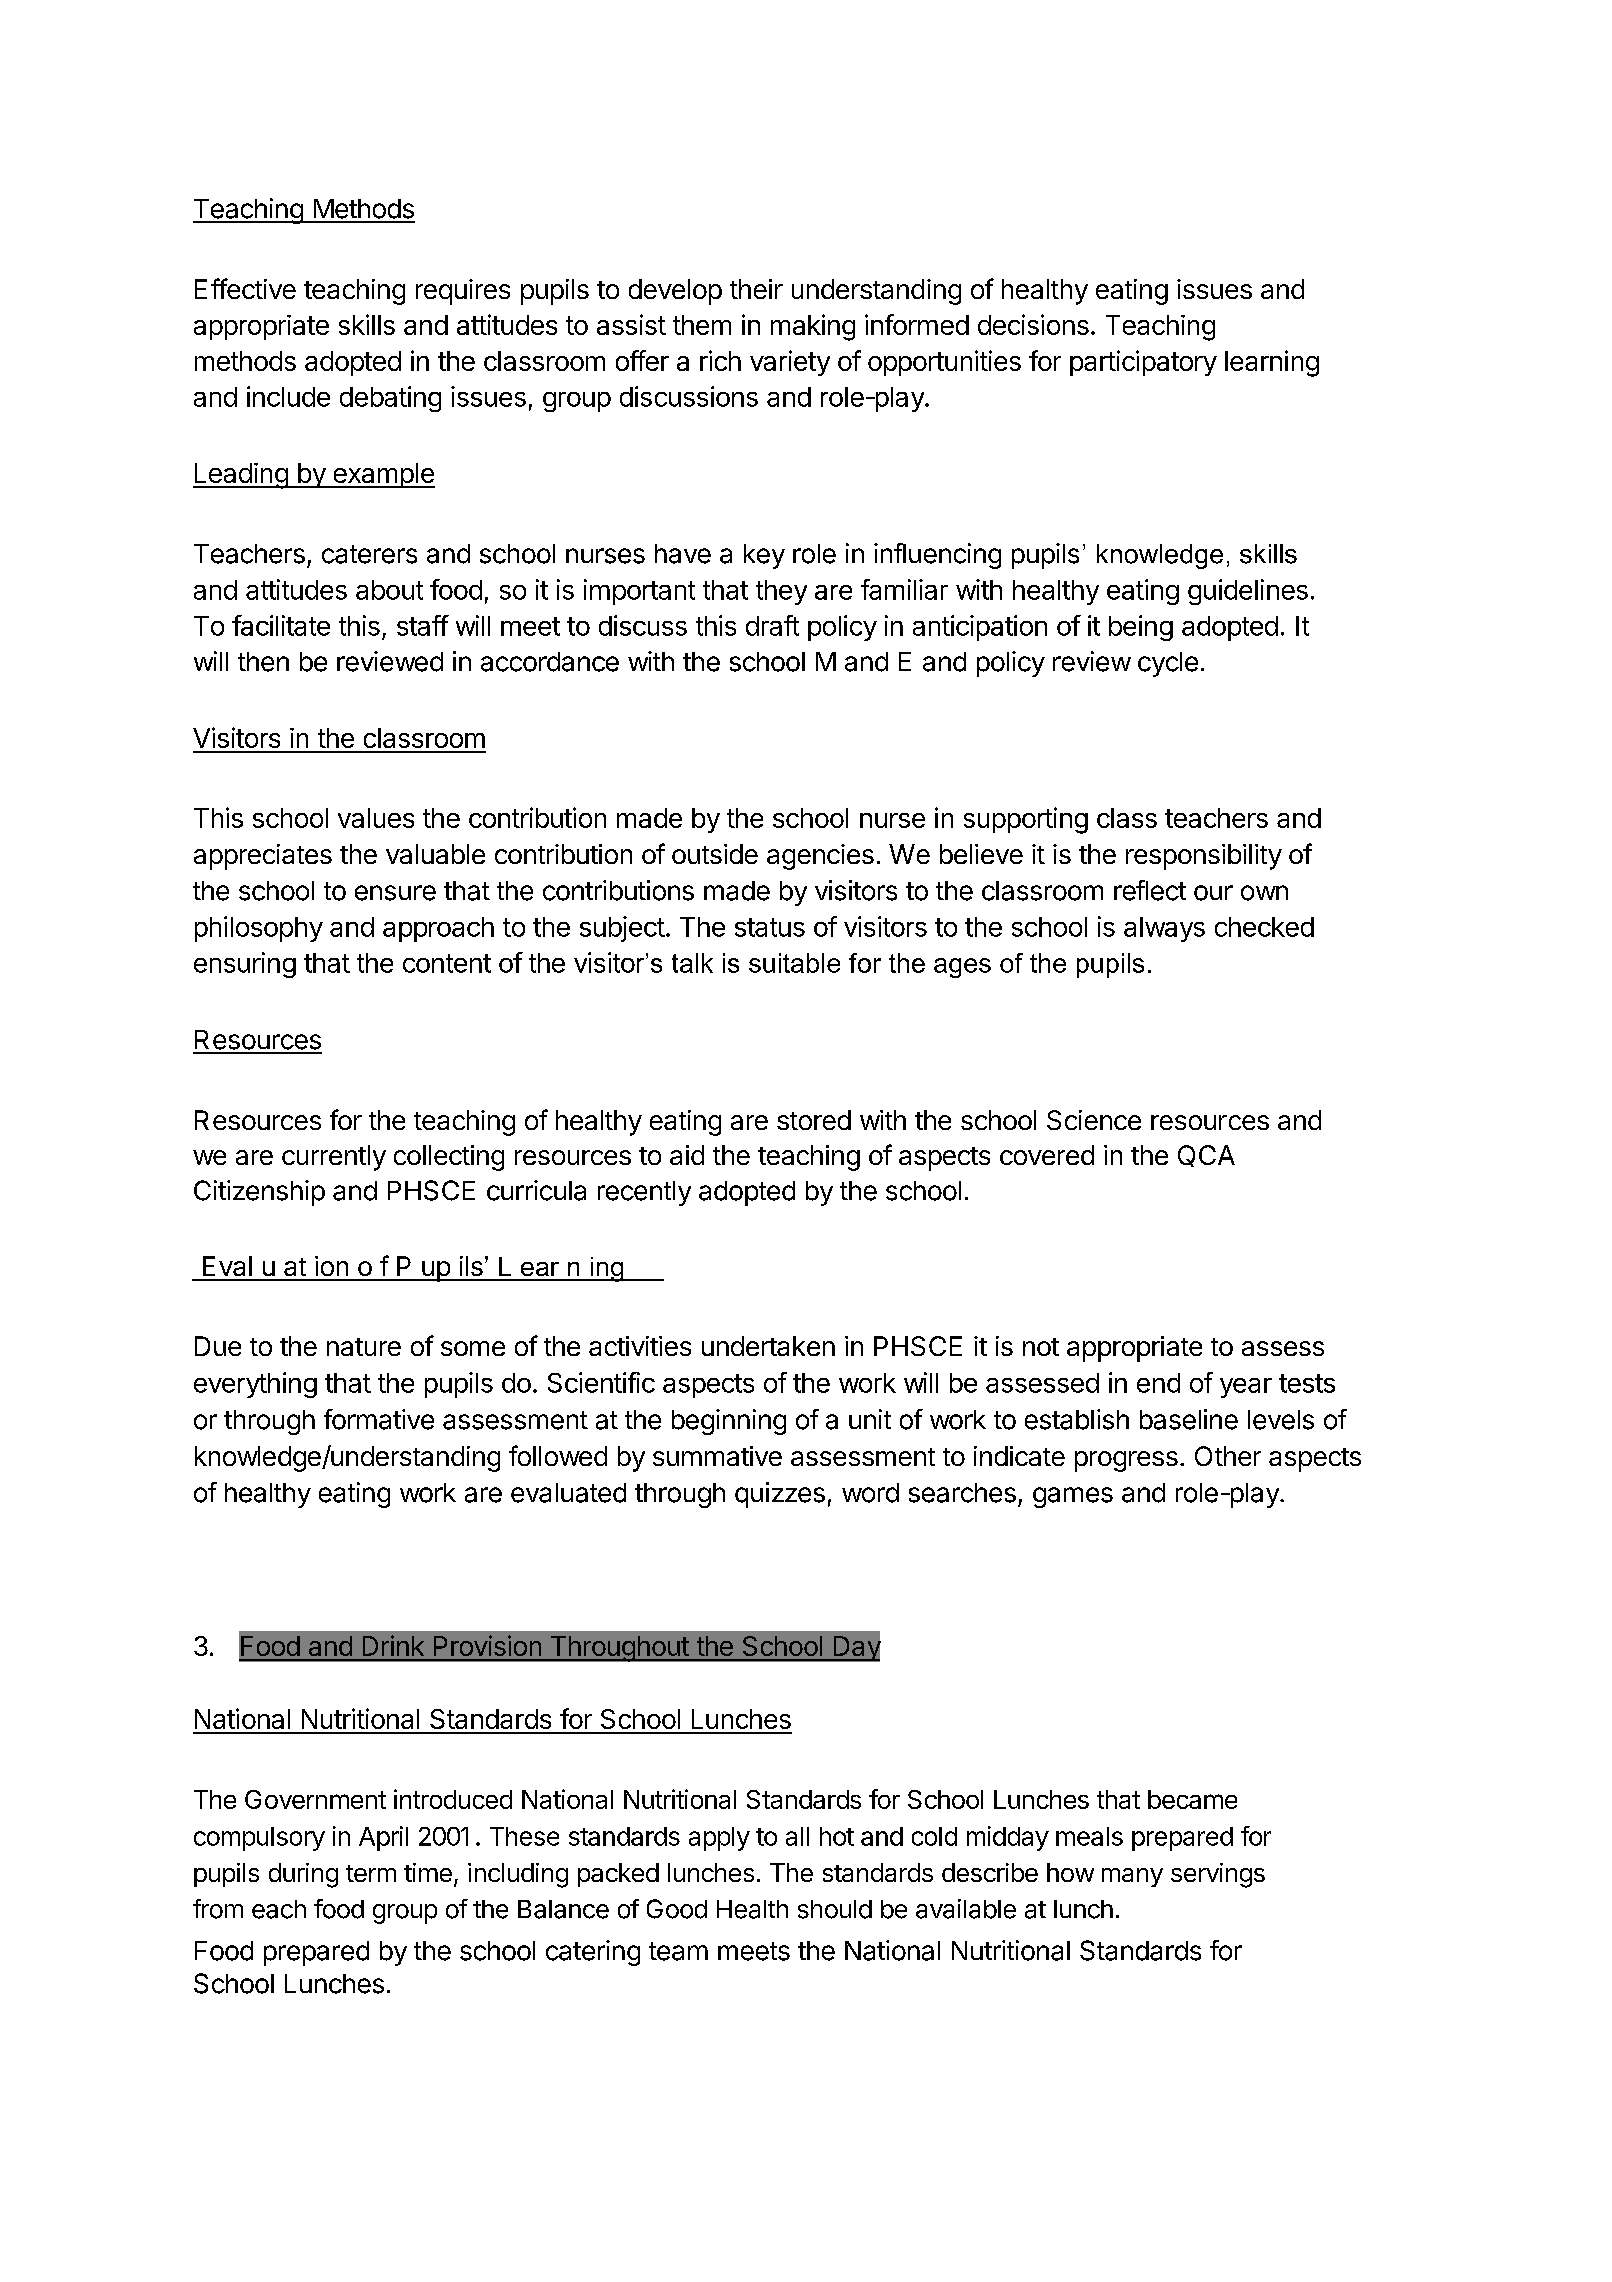 The image size is (1612, 2282). I want to click on stored, so click(814, 1120).
